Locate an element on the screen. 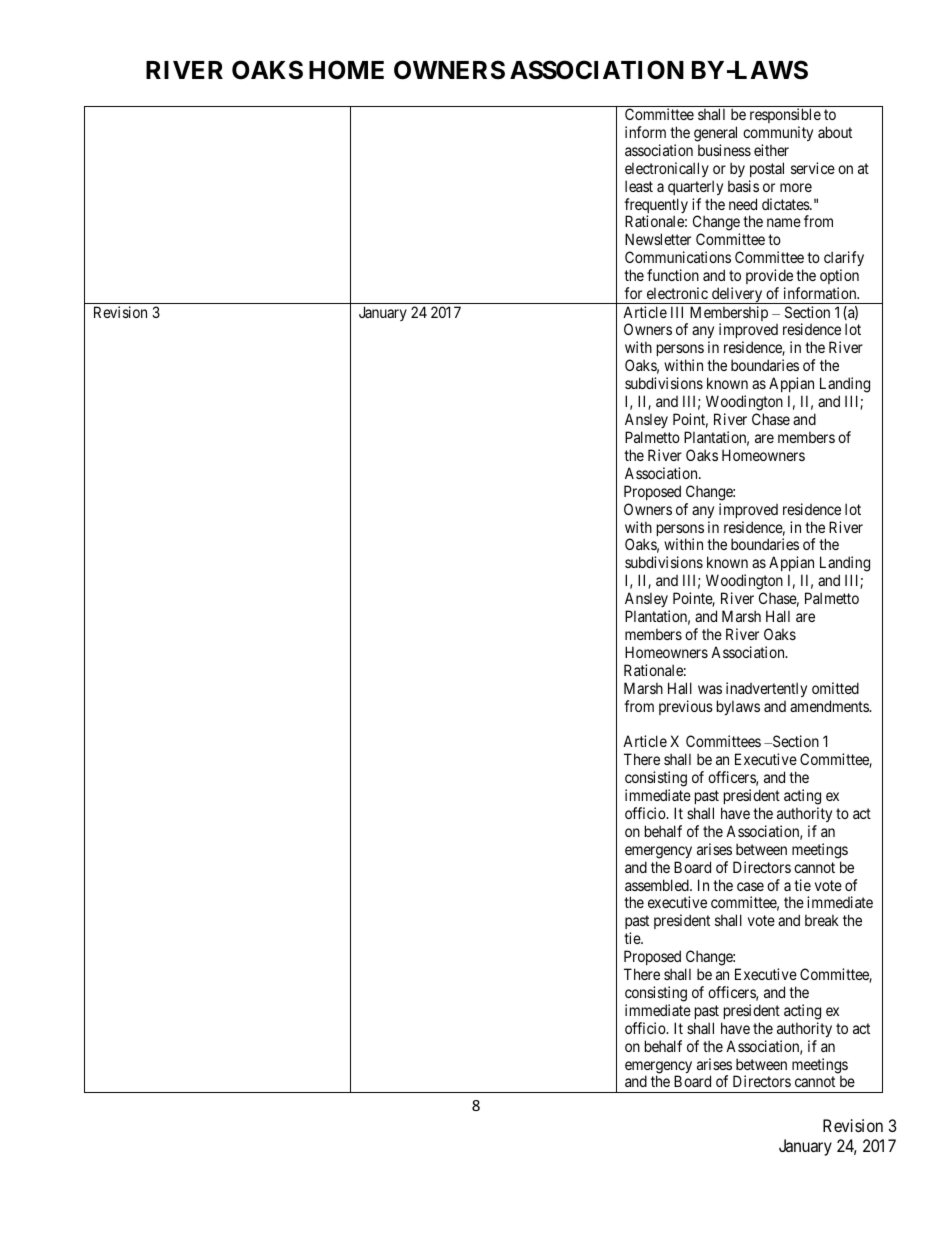 The width and height of the screenshot is (952, 1233). frequently is located at coordinates (656, 207).
